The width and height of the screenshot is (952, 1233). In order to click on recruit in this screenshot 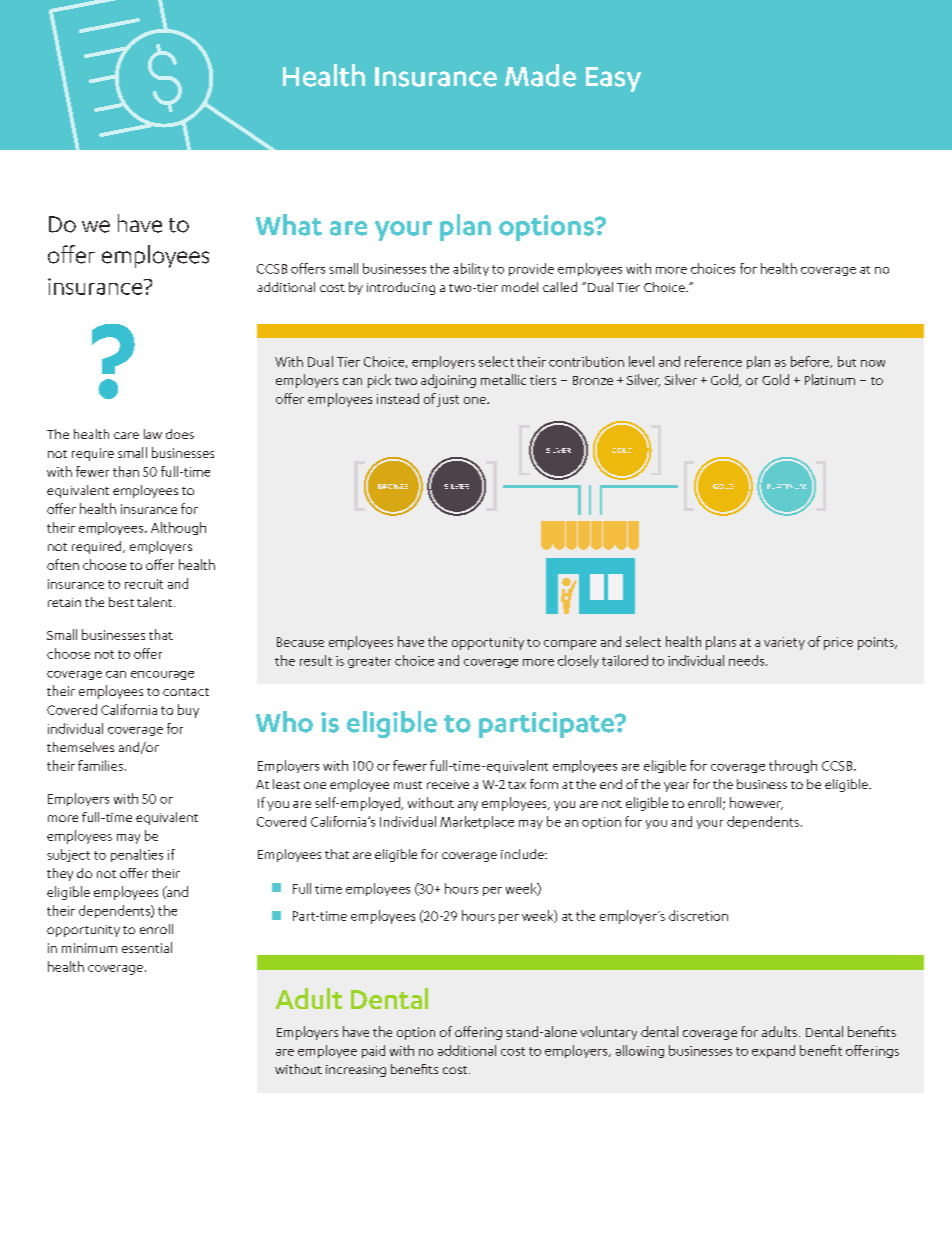, I will do `click(144, 584)`.
